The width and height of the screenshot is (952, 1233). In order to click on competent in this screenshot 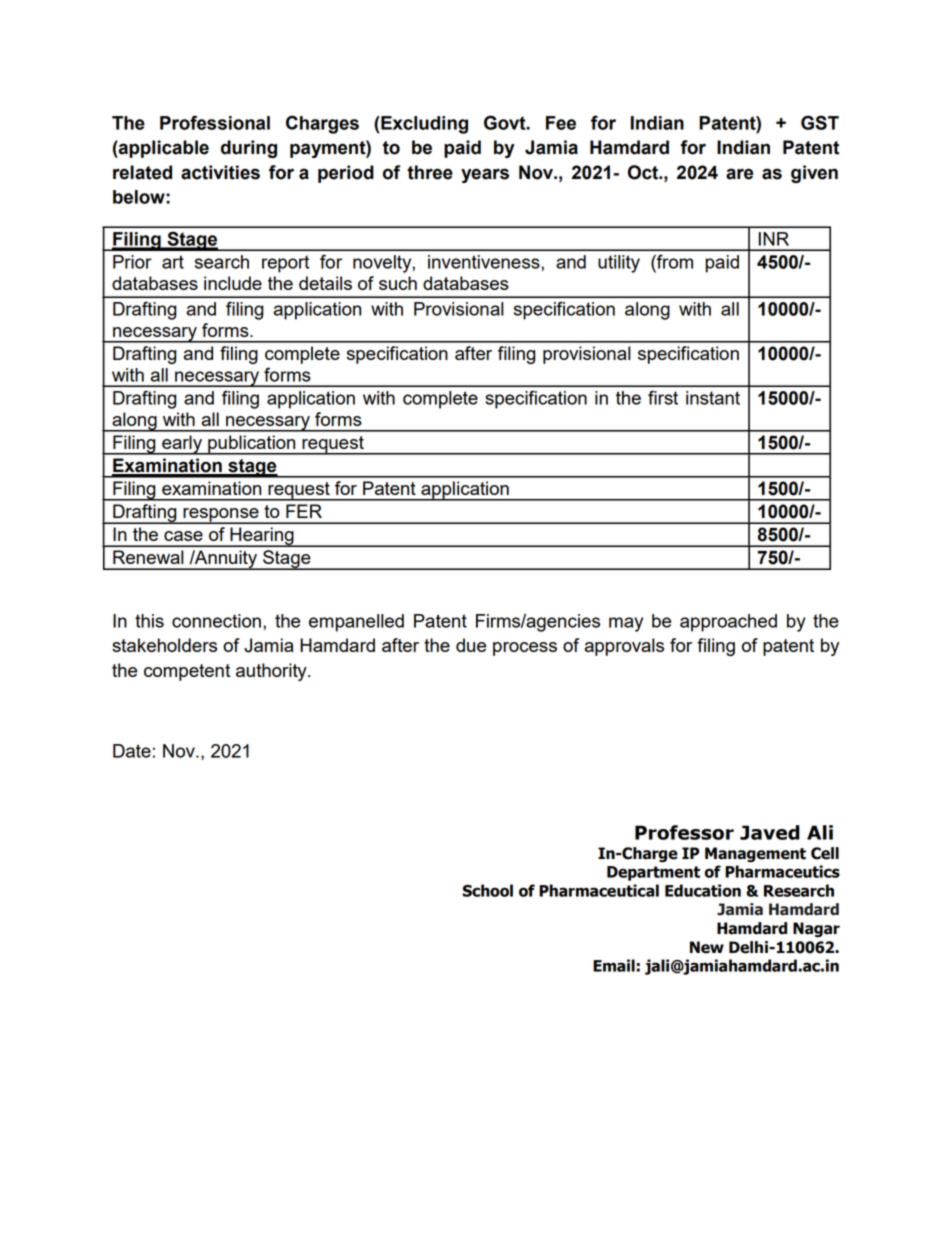, I will do `click(187, 672)`.
